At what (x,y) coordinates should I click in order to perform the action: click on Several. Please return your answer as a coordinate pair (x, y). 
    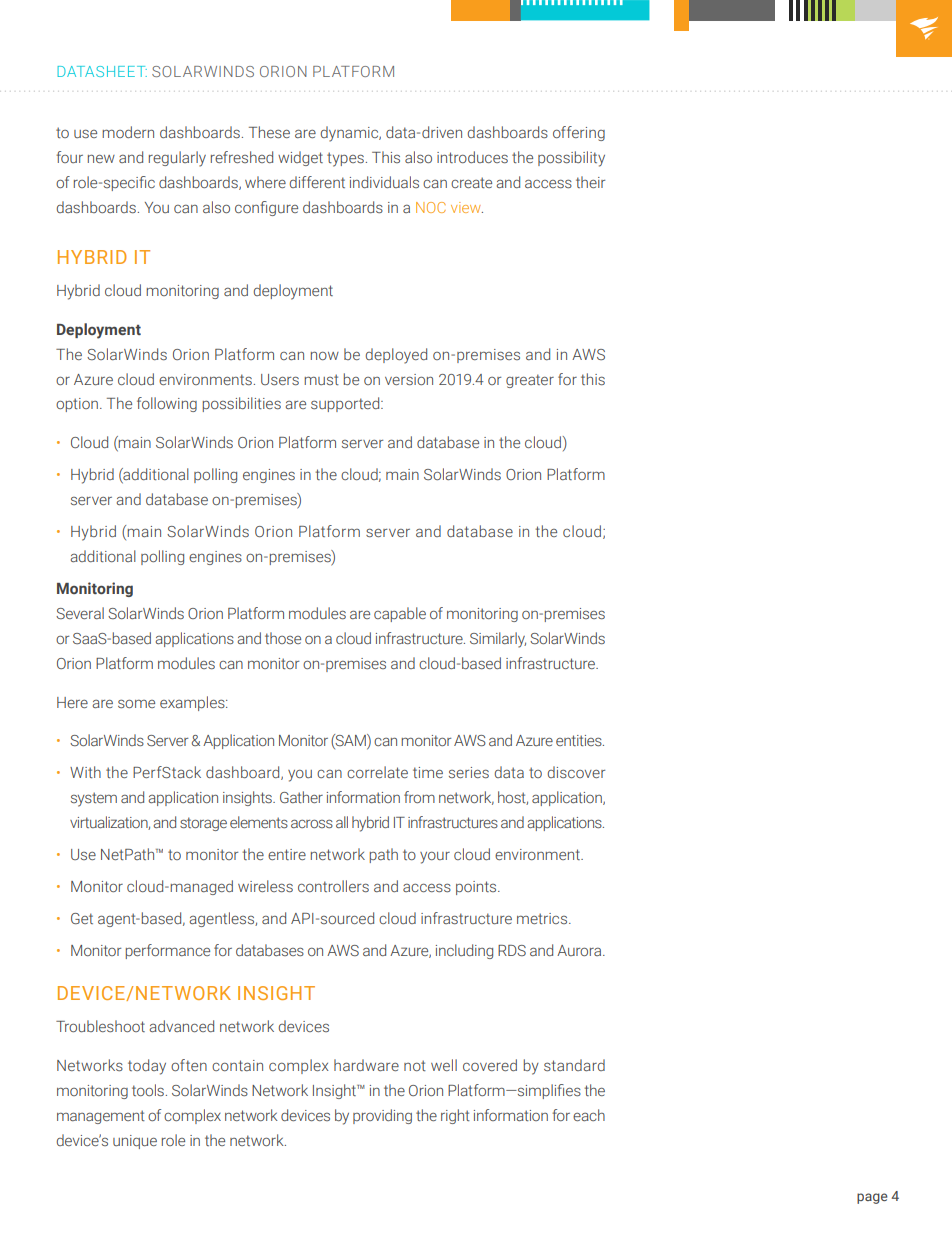
    Looking at the image, I should click on (80, 613).
